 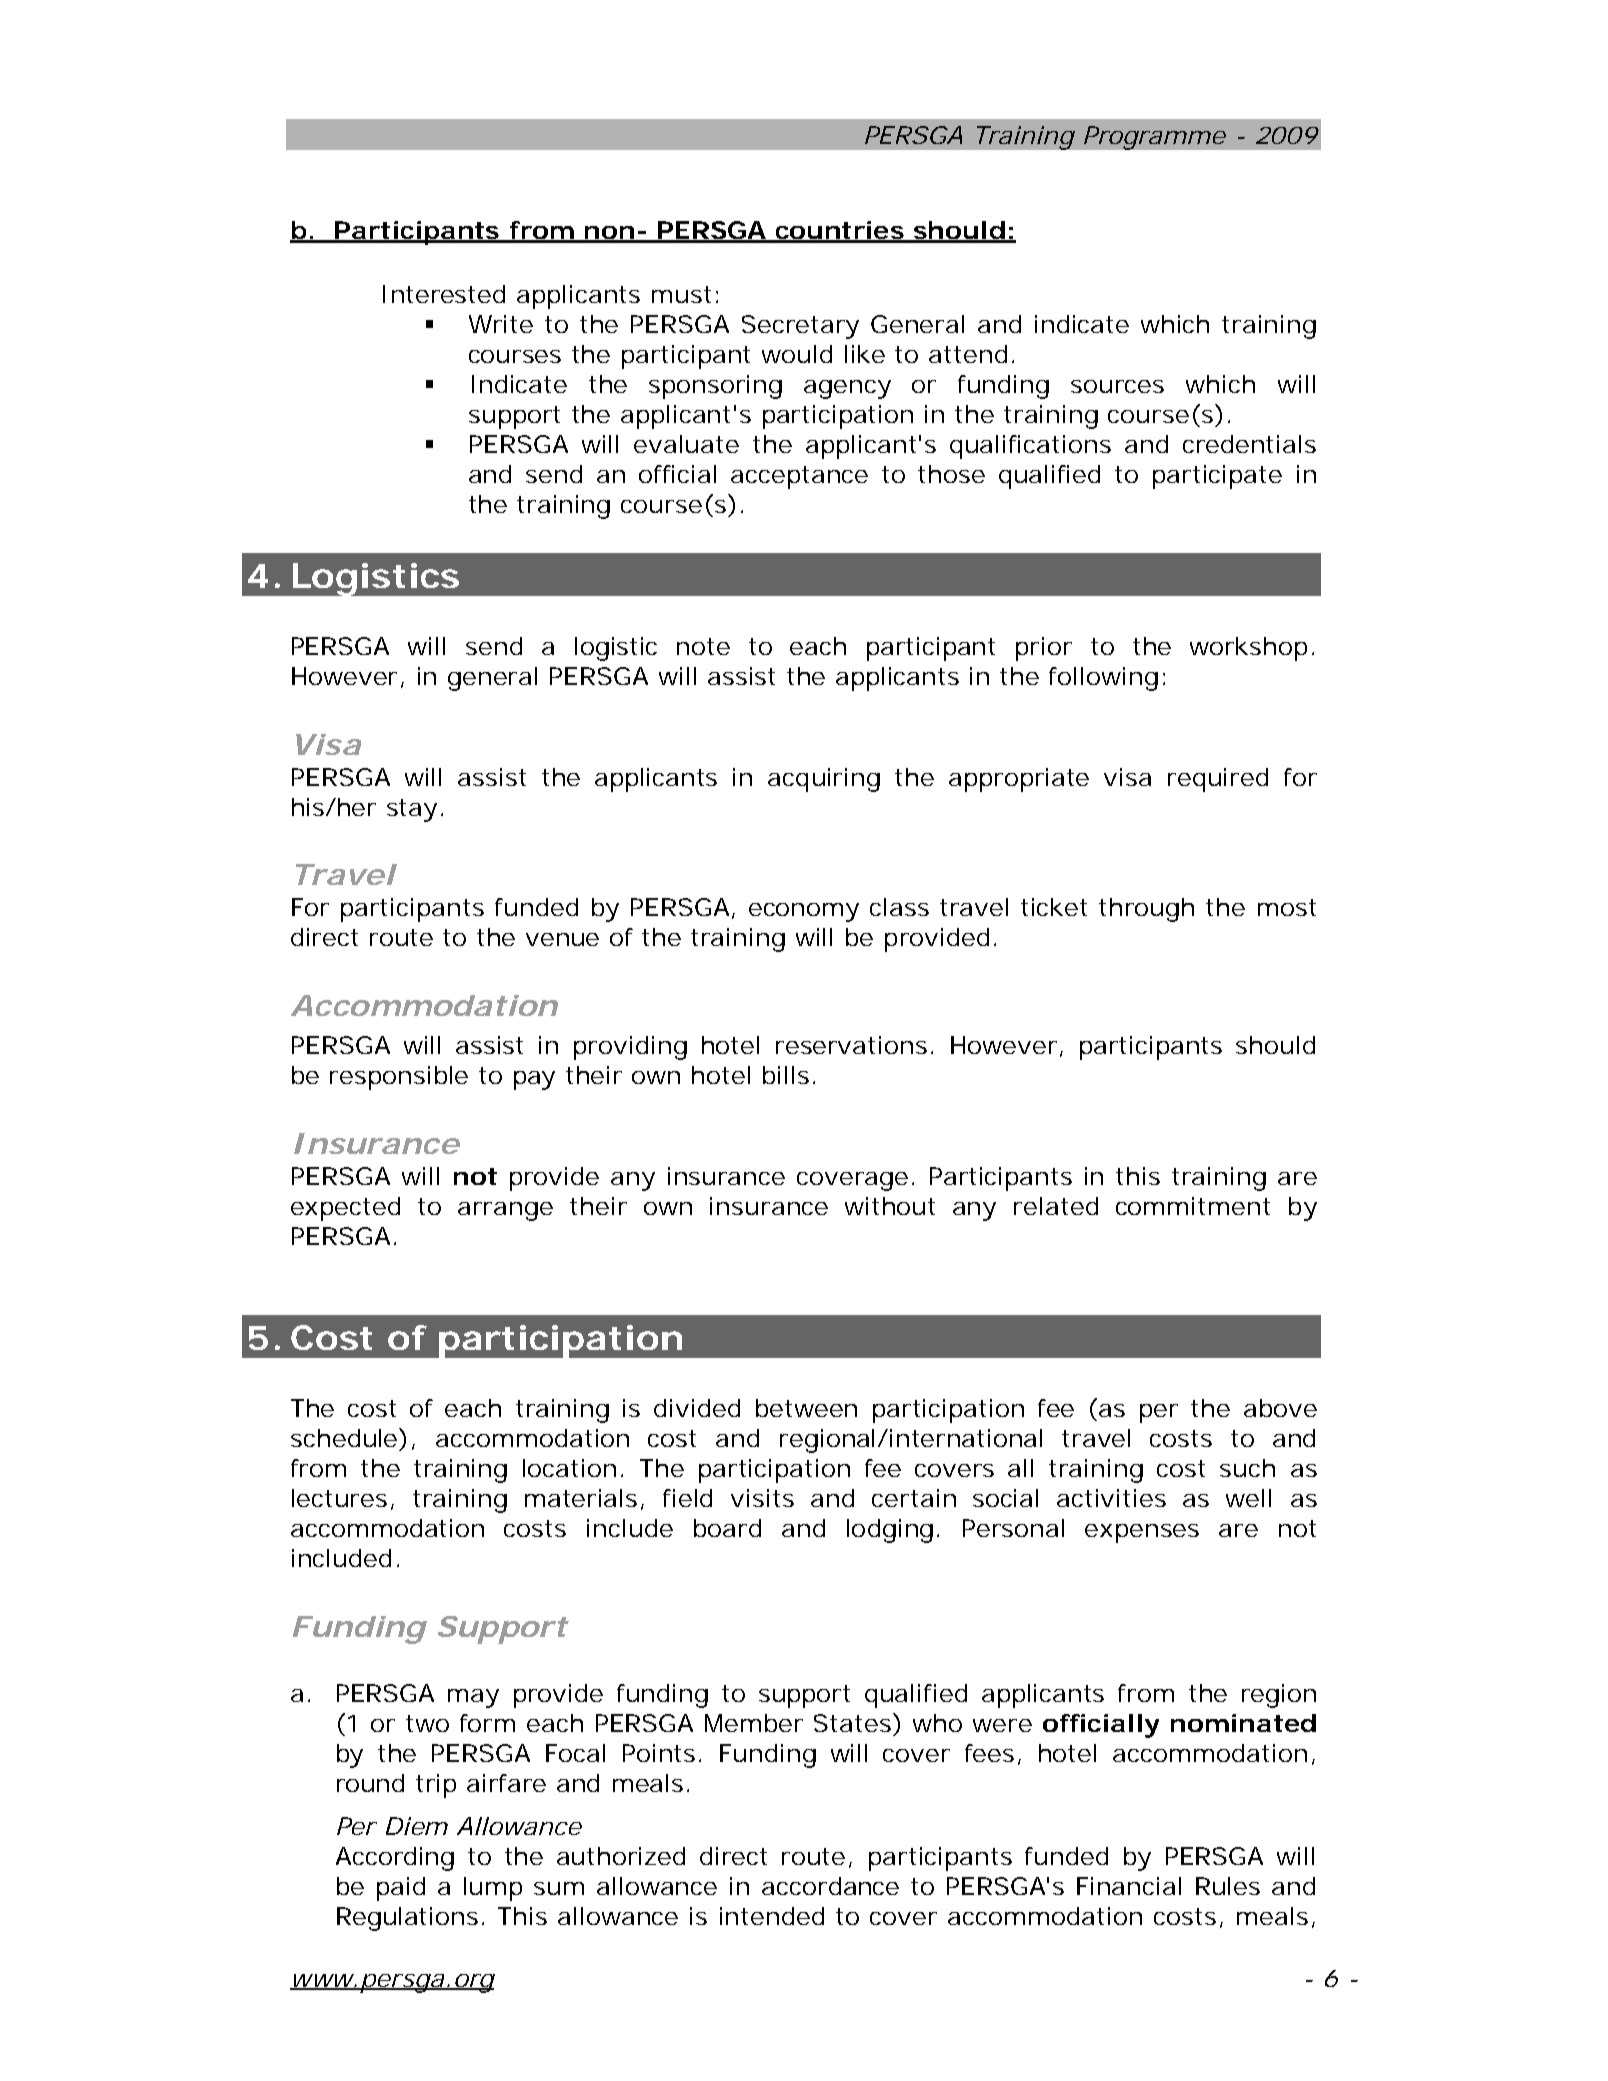 I want to click on without, so click(x=890, y=1206).
